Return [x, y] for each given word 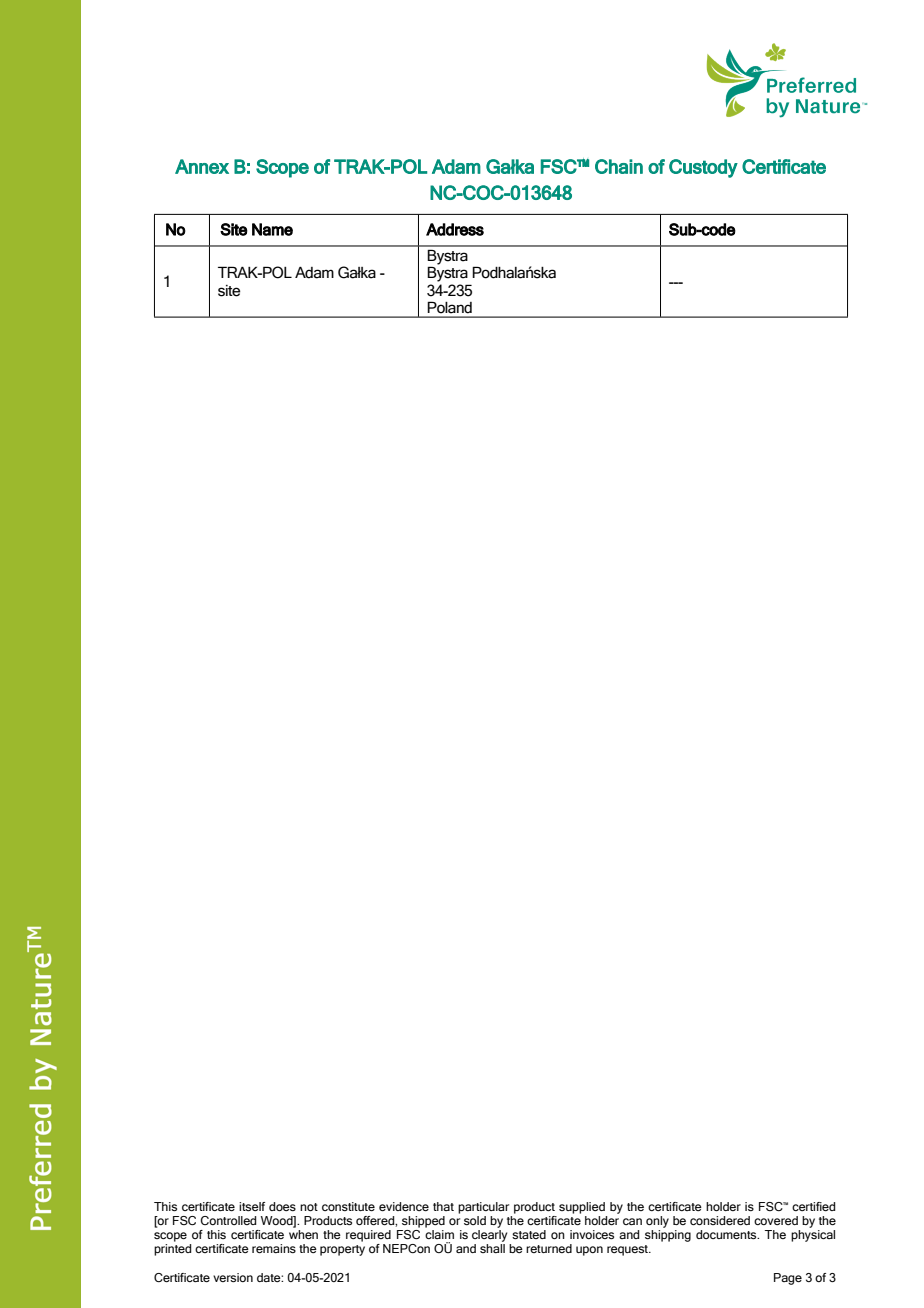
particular [483, 1208]
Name [272, 229]
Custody [703, 168]
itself [252, 1206]
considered [720, 1220]
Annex [202, 166]
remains [274, 1248]
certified [813, 1206]
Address [455, 229]
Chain [619, 166]
